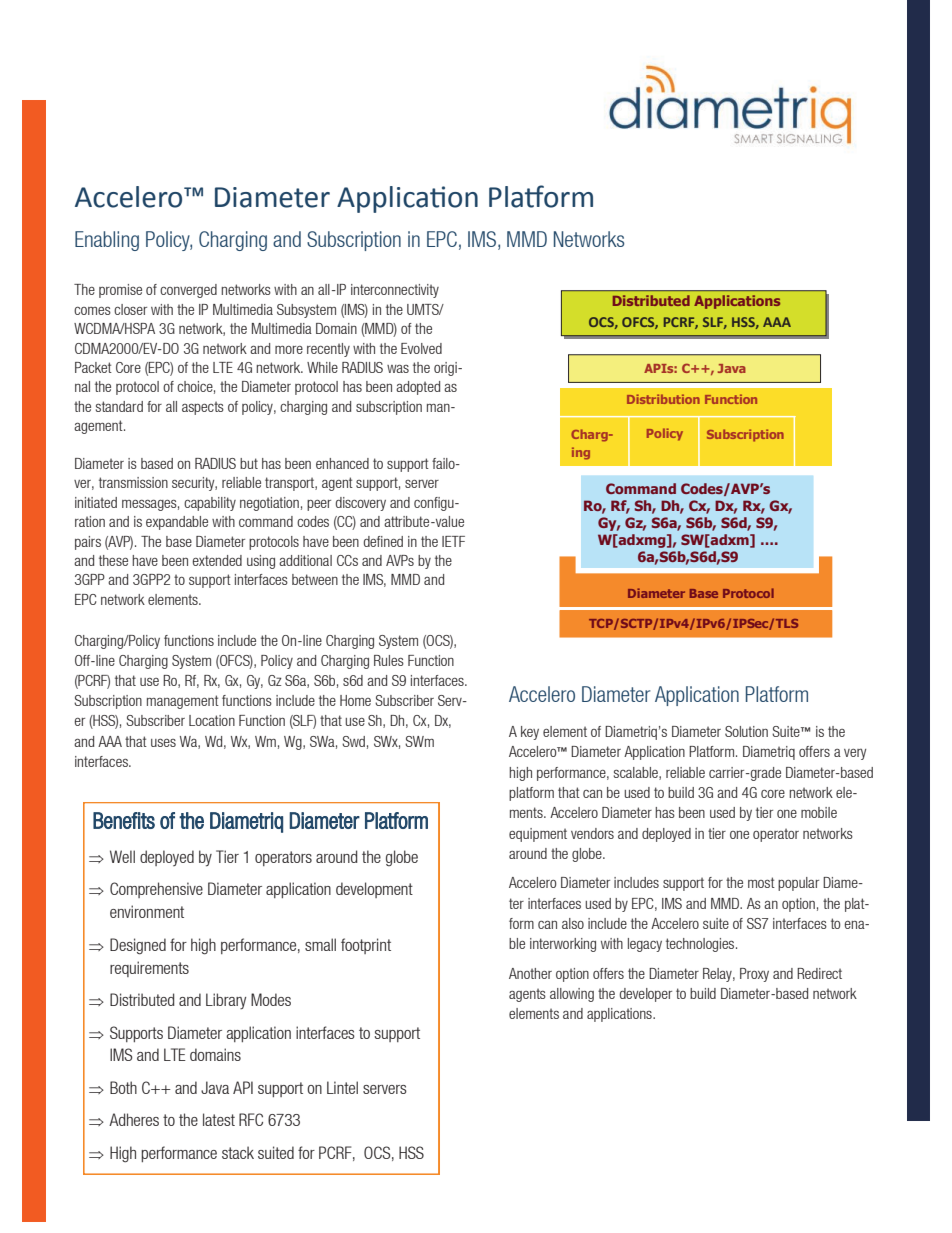 The width and height of the document is (952, 1233). What do you see at coordinates (395, 291) in the document?
I see `interconnectivity` at bounding box center [395, 291].
